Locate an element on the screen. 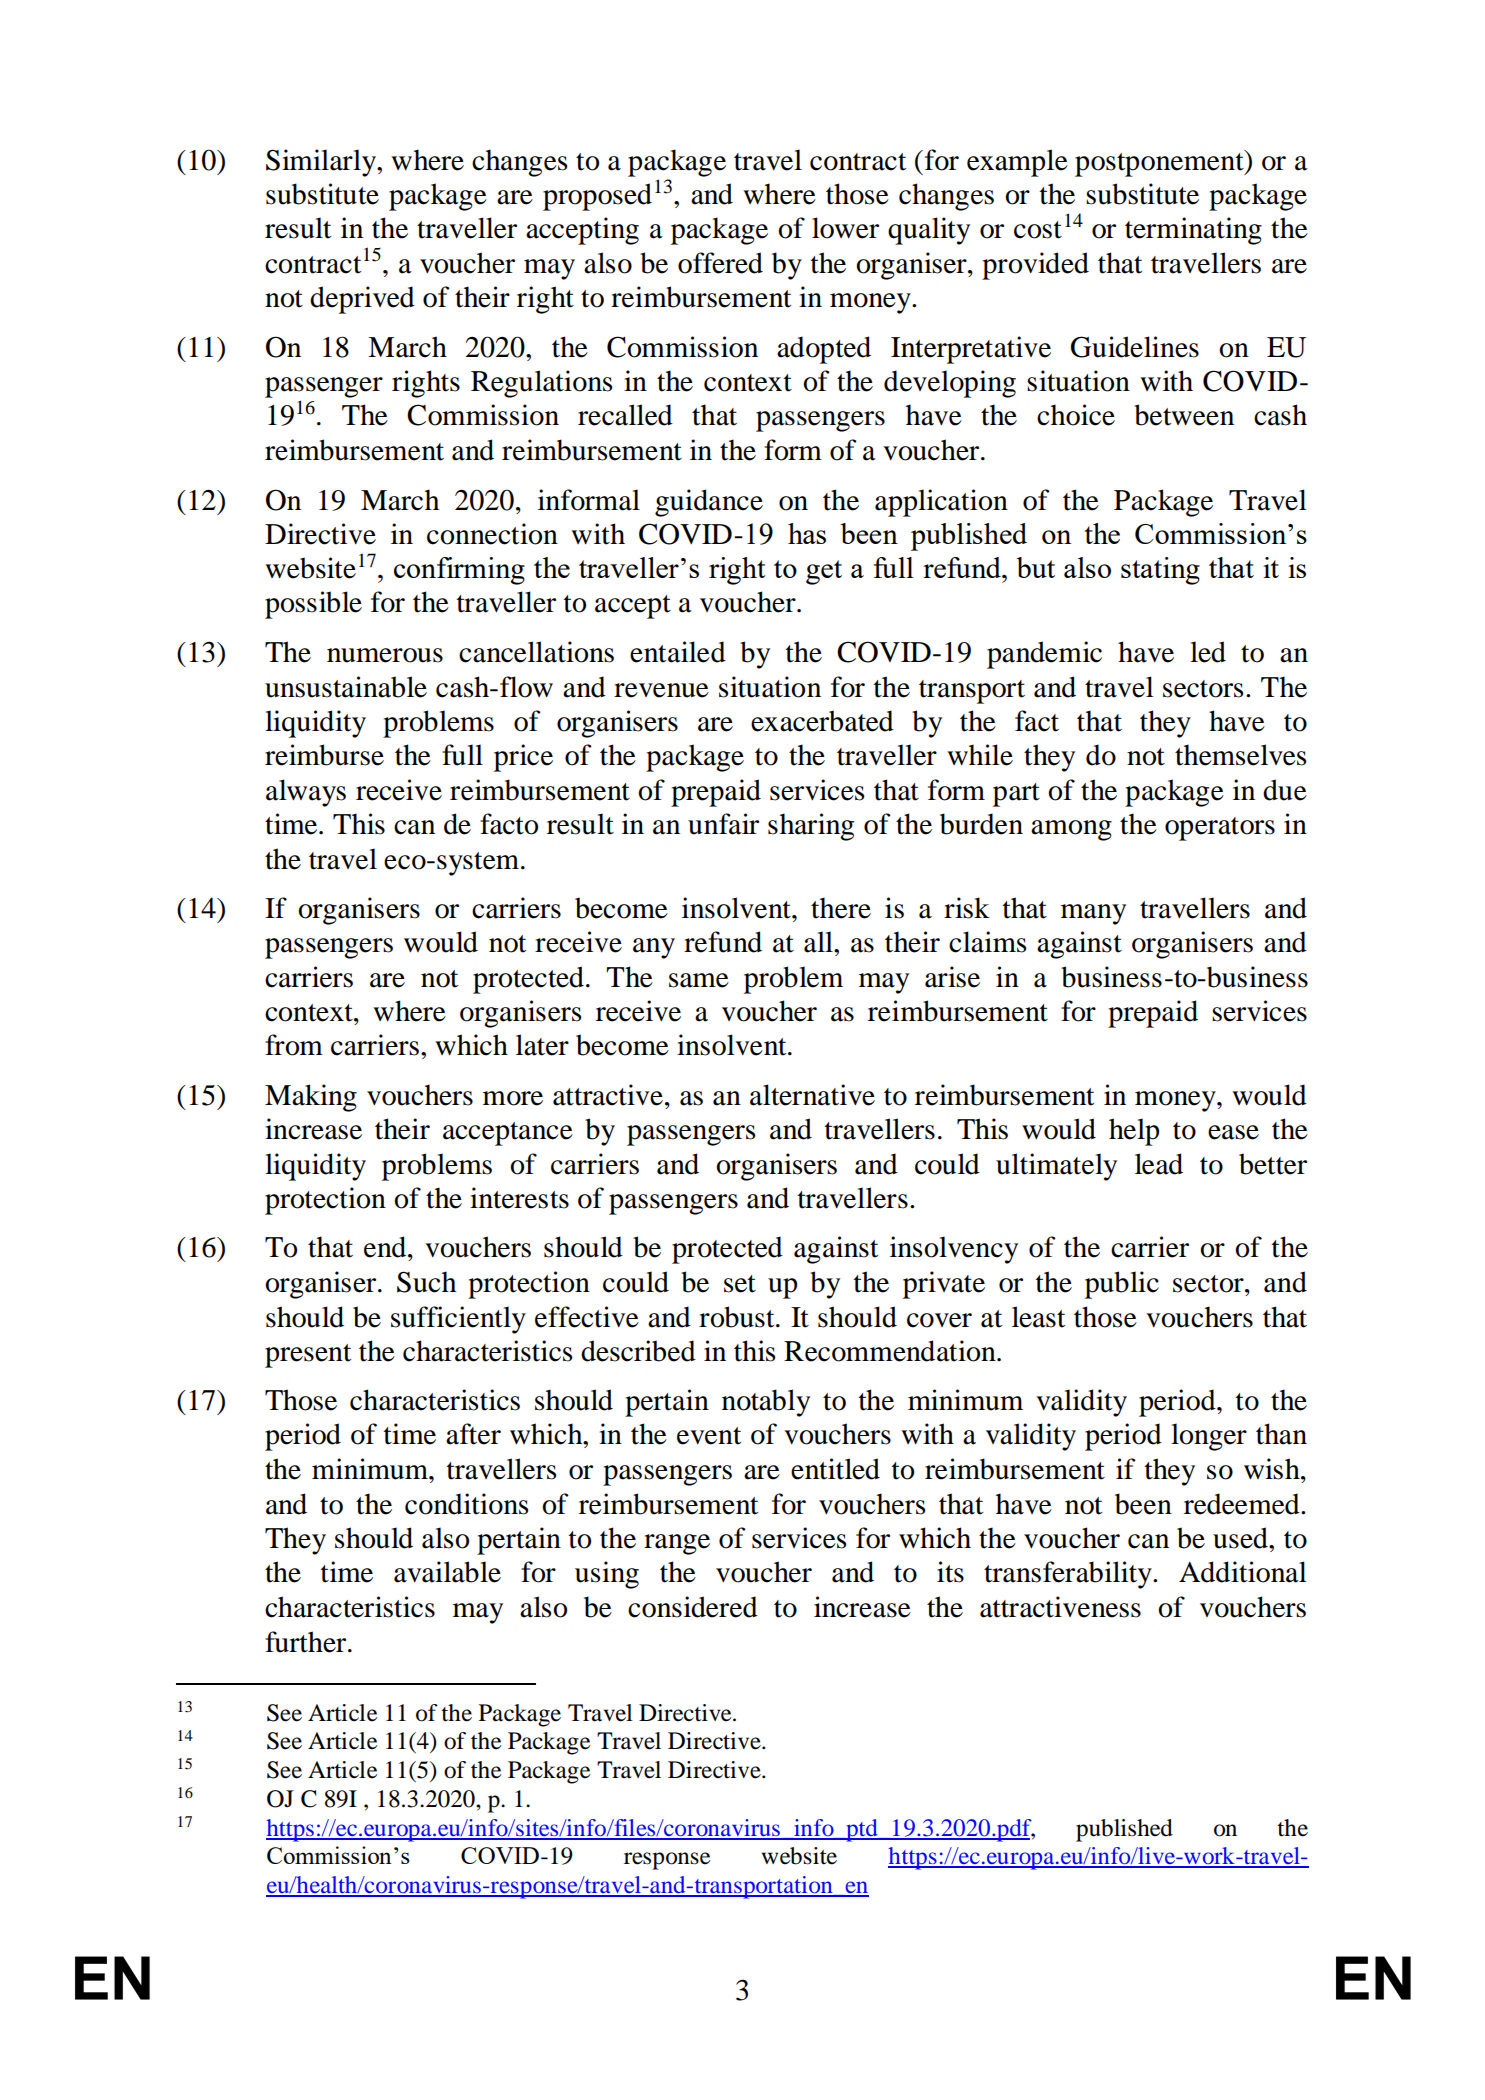 The height and width of the screenshot is (2100, 1485). terminating is located at coordinates (1193, 231).
